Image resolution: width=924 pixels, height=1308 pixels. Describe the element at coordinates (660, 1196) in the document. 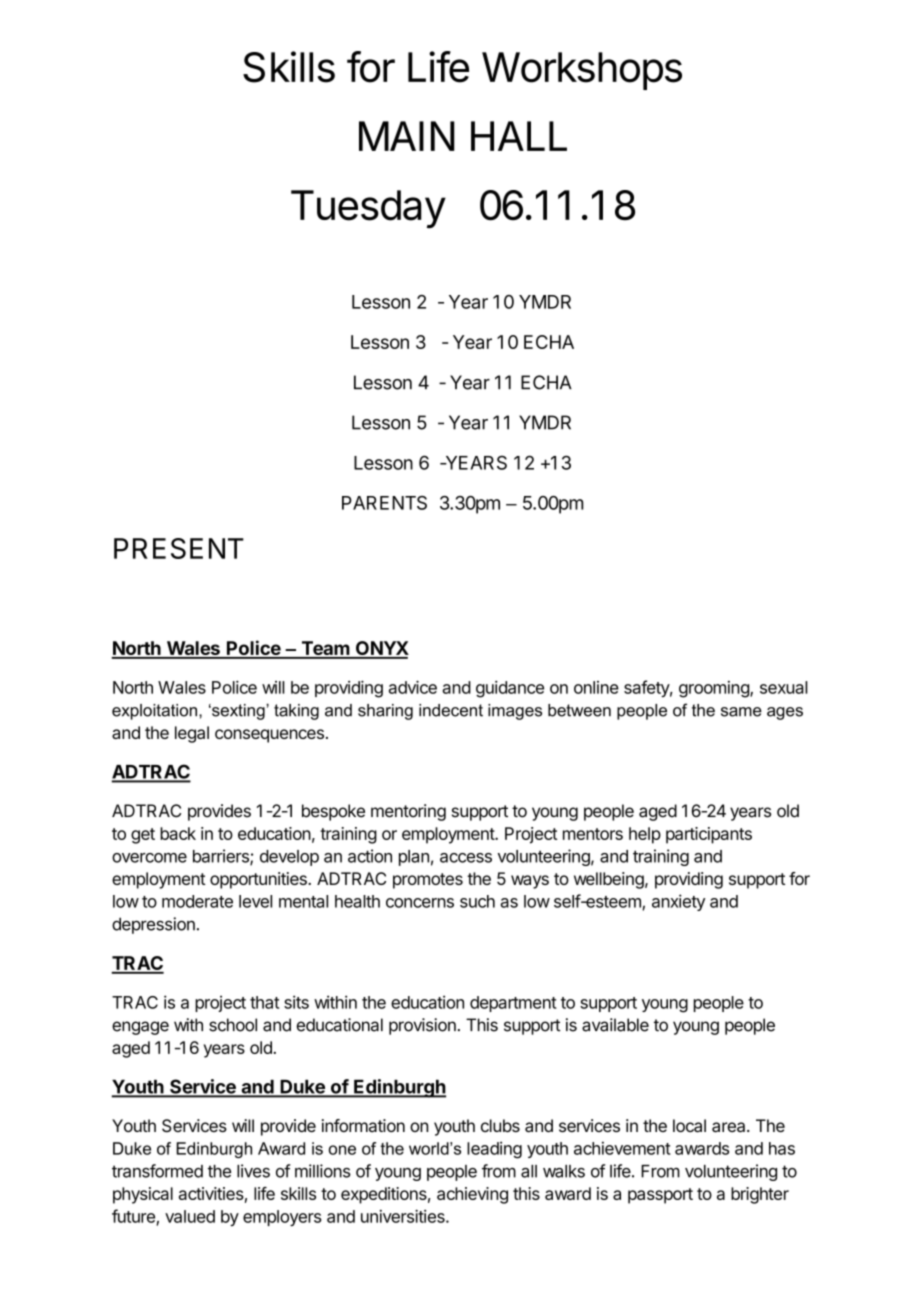

I see `passport` at that location.
